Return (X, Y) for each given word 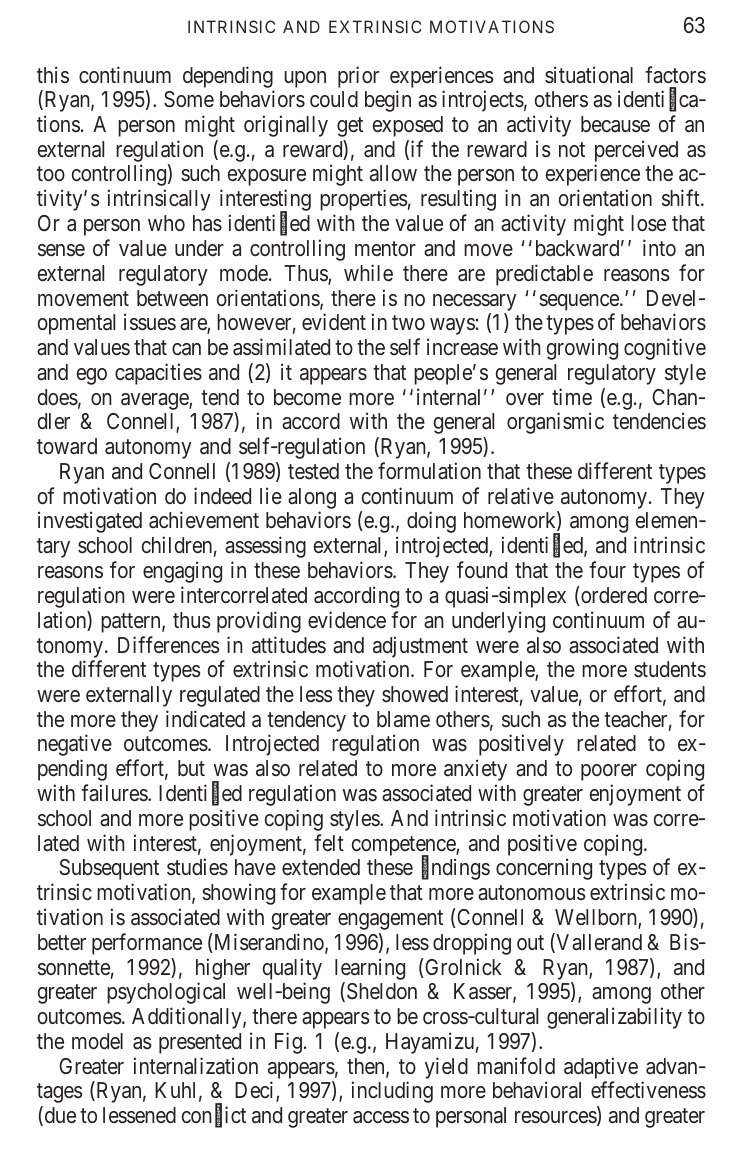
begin (388, 101)
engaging (182, 572)
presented (200, 1043)
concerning (544, 869)
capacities (158, 374)
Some (189, 99)
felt (329, 842)
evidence (347, 620)
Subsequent (109, 869)
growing (582, 349)
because (615, 124)
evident (334, 322)
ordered (613, 596)
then (367, 1067)
